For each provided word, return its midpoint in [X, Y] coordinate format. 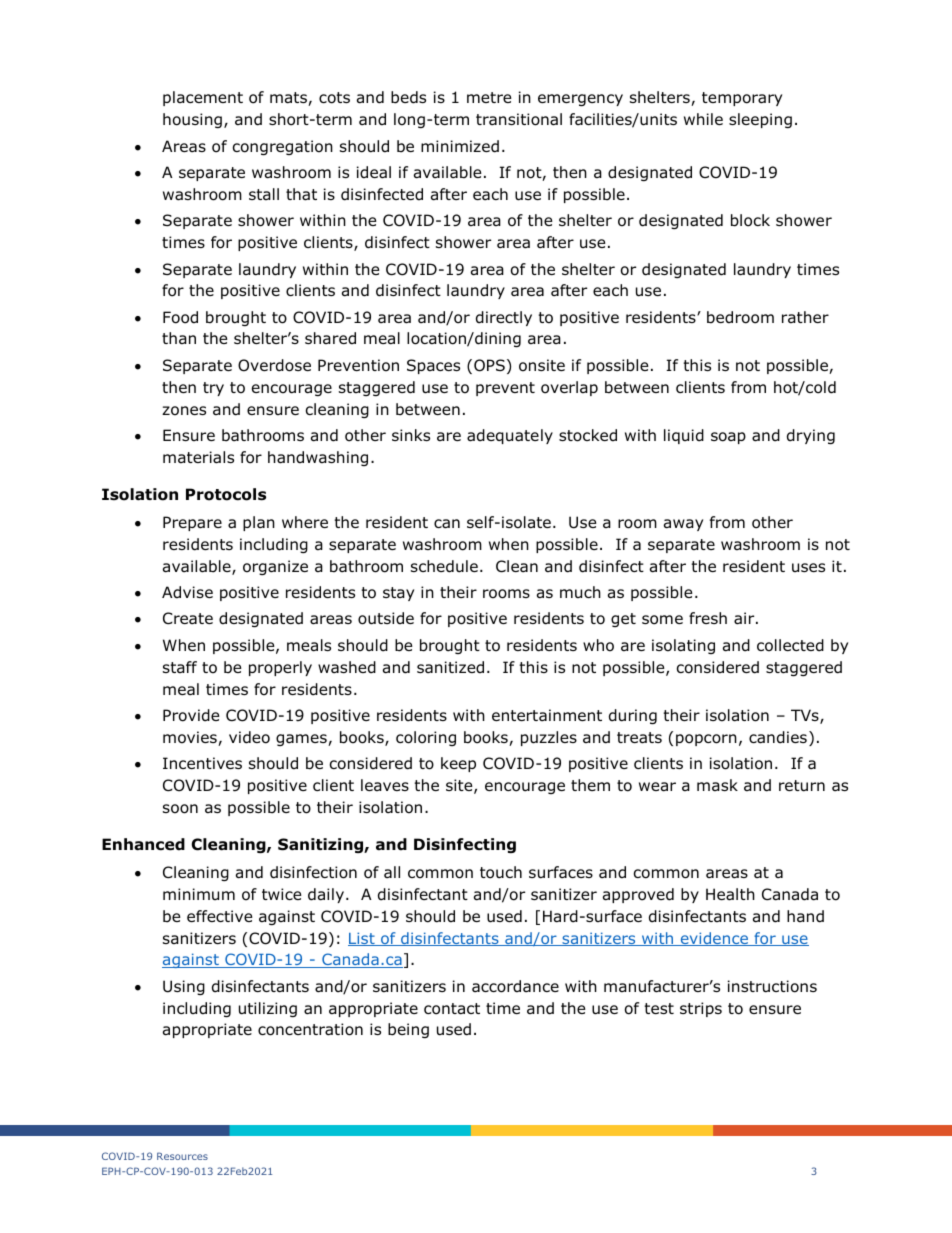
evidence [714, 939]
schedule [444, 566]
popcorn [706, 740]
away [683, 525]
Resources [182, 1156]
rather [805, 317]
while [703, 119]
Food [180, 317]
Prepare [192, 523]
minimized [460, 146]
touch [501, 872]
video [249, 737]
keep [458, 764]
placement [203, 98]
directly [504, 318]
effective [220, 916]
